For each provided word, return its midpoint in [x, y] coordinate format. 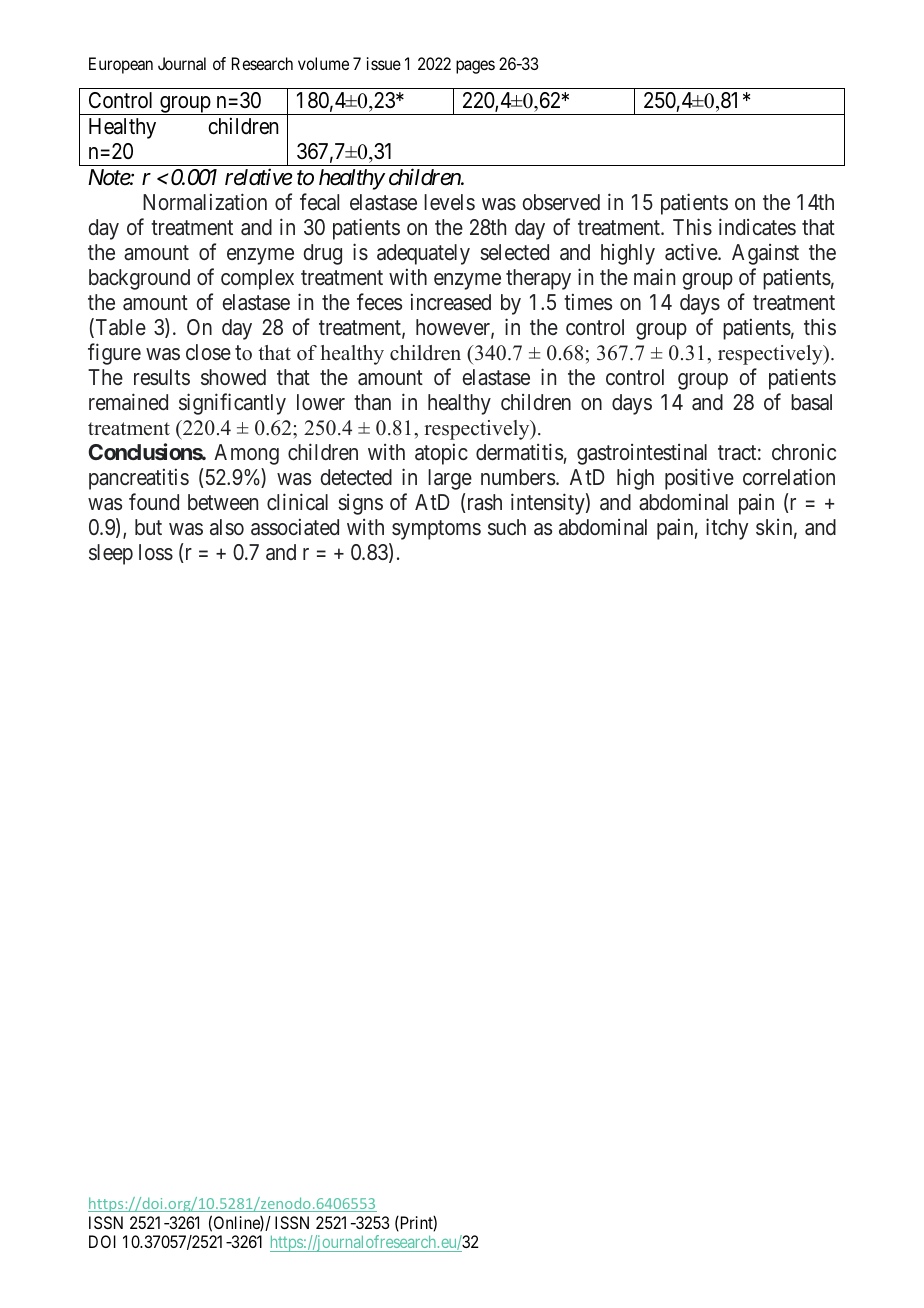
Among [246, 454]
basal [811, 402]
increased [451, 302]
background [139, 279]
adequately [423, 254]
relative [258, 177]
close [208, 352]
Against [765, 254]
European [121, 65]
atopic [441, 454]
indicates [757, 227]
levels [449, 202]
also [227, 527]
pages [475, 67]
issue [384, 63]
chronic [804, 451]
